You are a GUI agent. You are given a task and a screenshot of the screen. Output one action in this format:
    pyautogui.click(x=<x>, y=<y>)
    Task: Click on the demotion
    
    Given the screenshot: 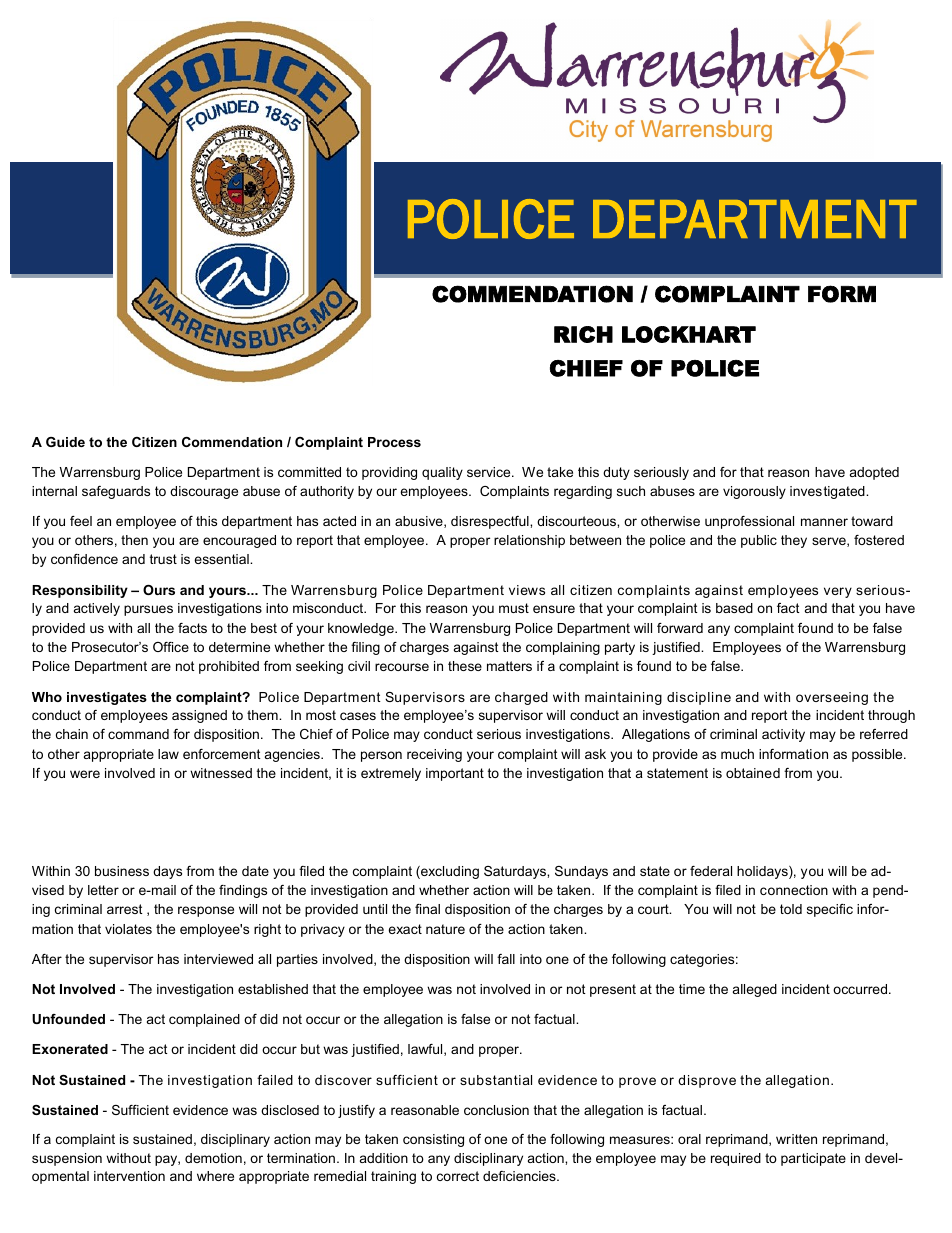 What is the action you would take?
    pyautogui.click(x=213, y=1158)
